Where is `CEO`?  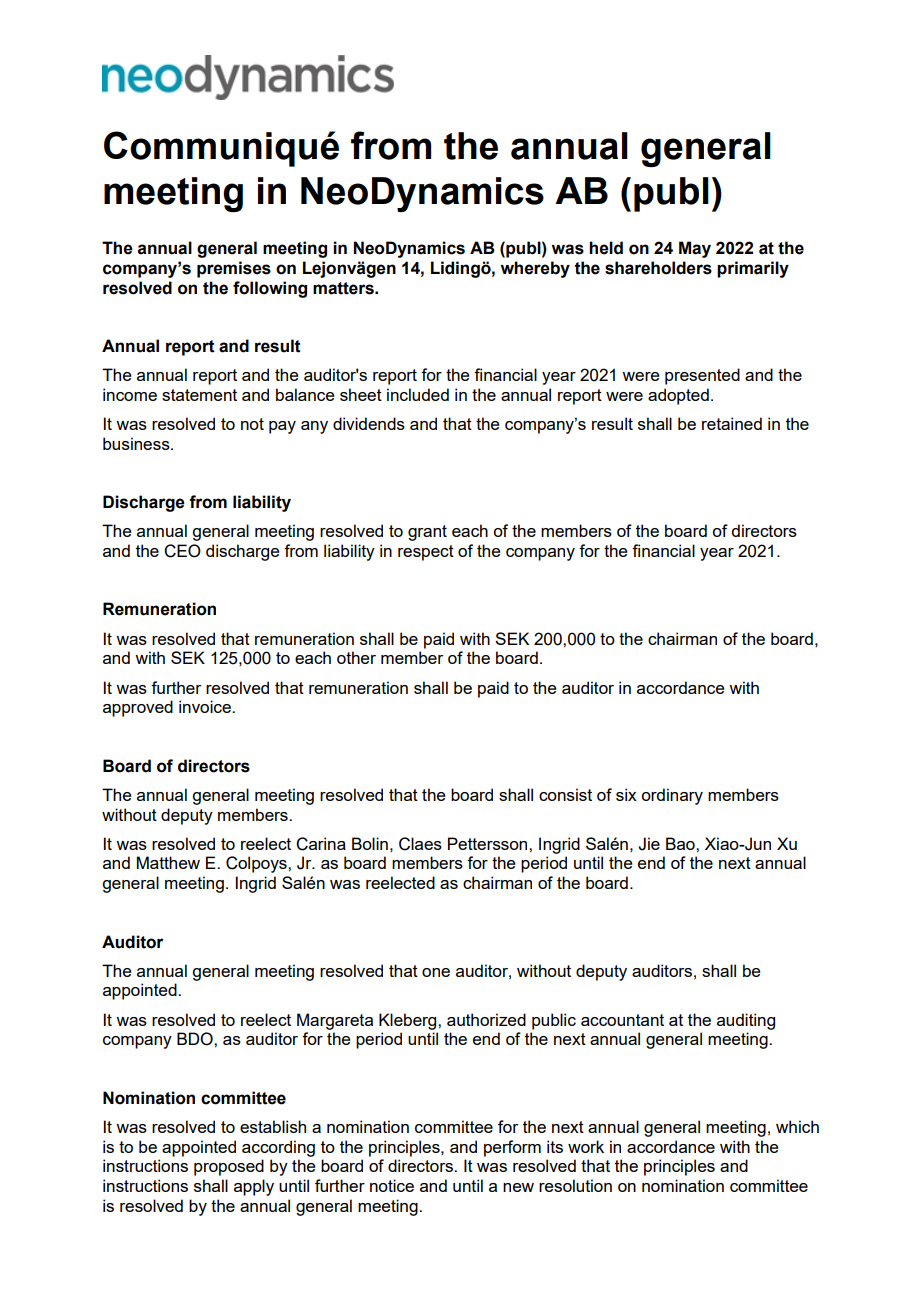 CEO is located at coordinates (182, 551).
